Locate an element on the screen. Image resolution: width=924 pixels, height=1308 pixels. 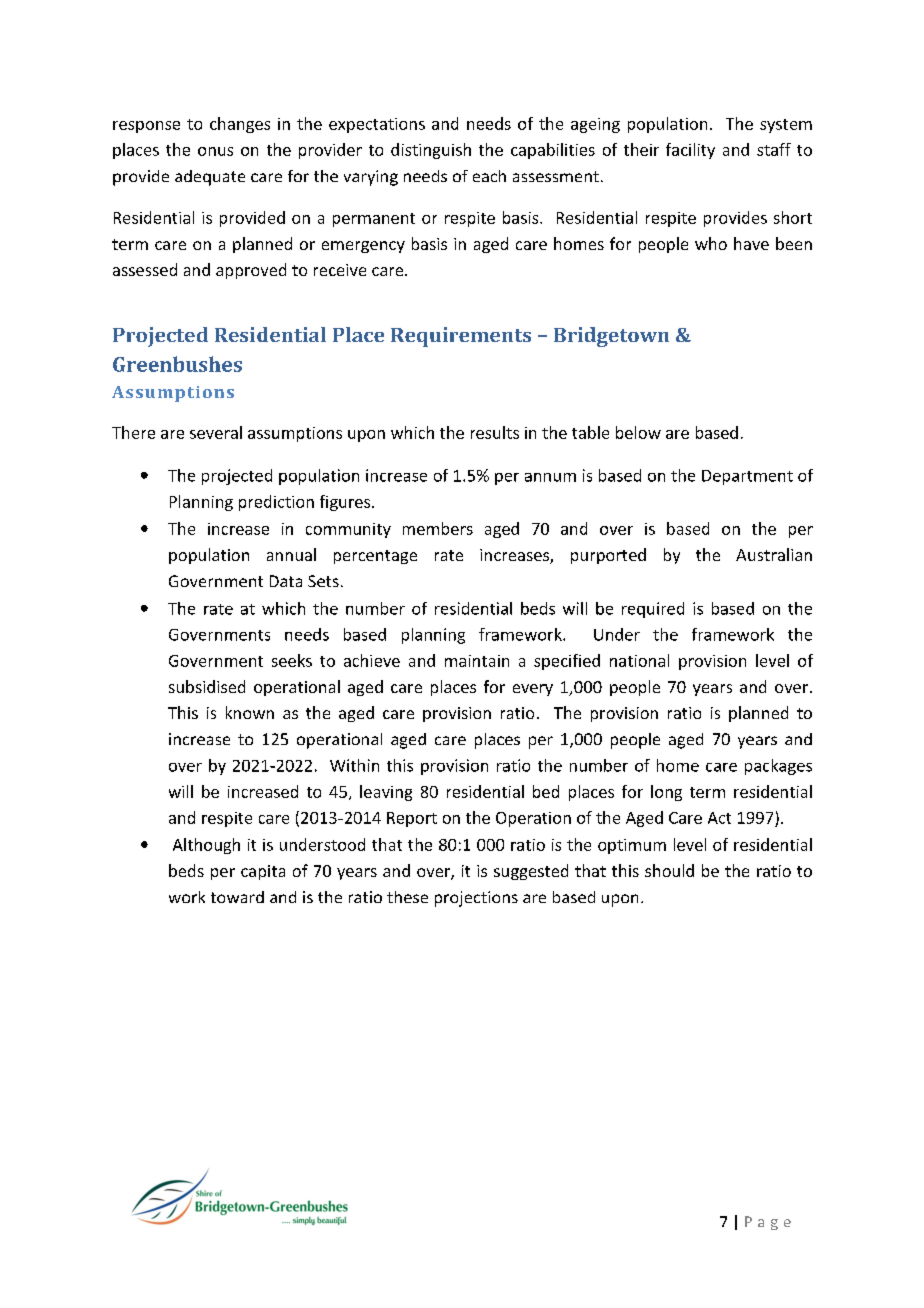
projections is located at coordinates (476, 899).
